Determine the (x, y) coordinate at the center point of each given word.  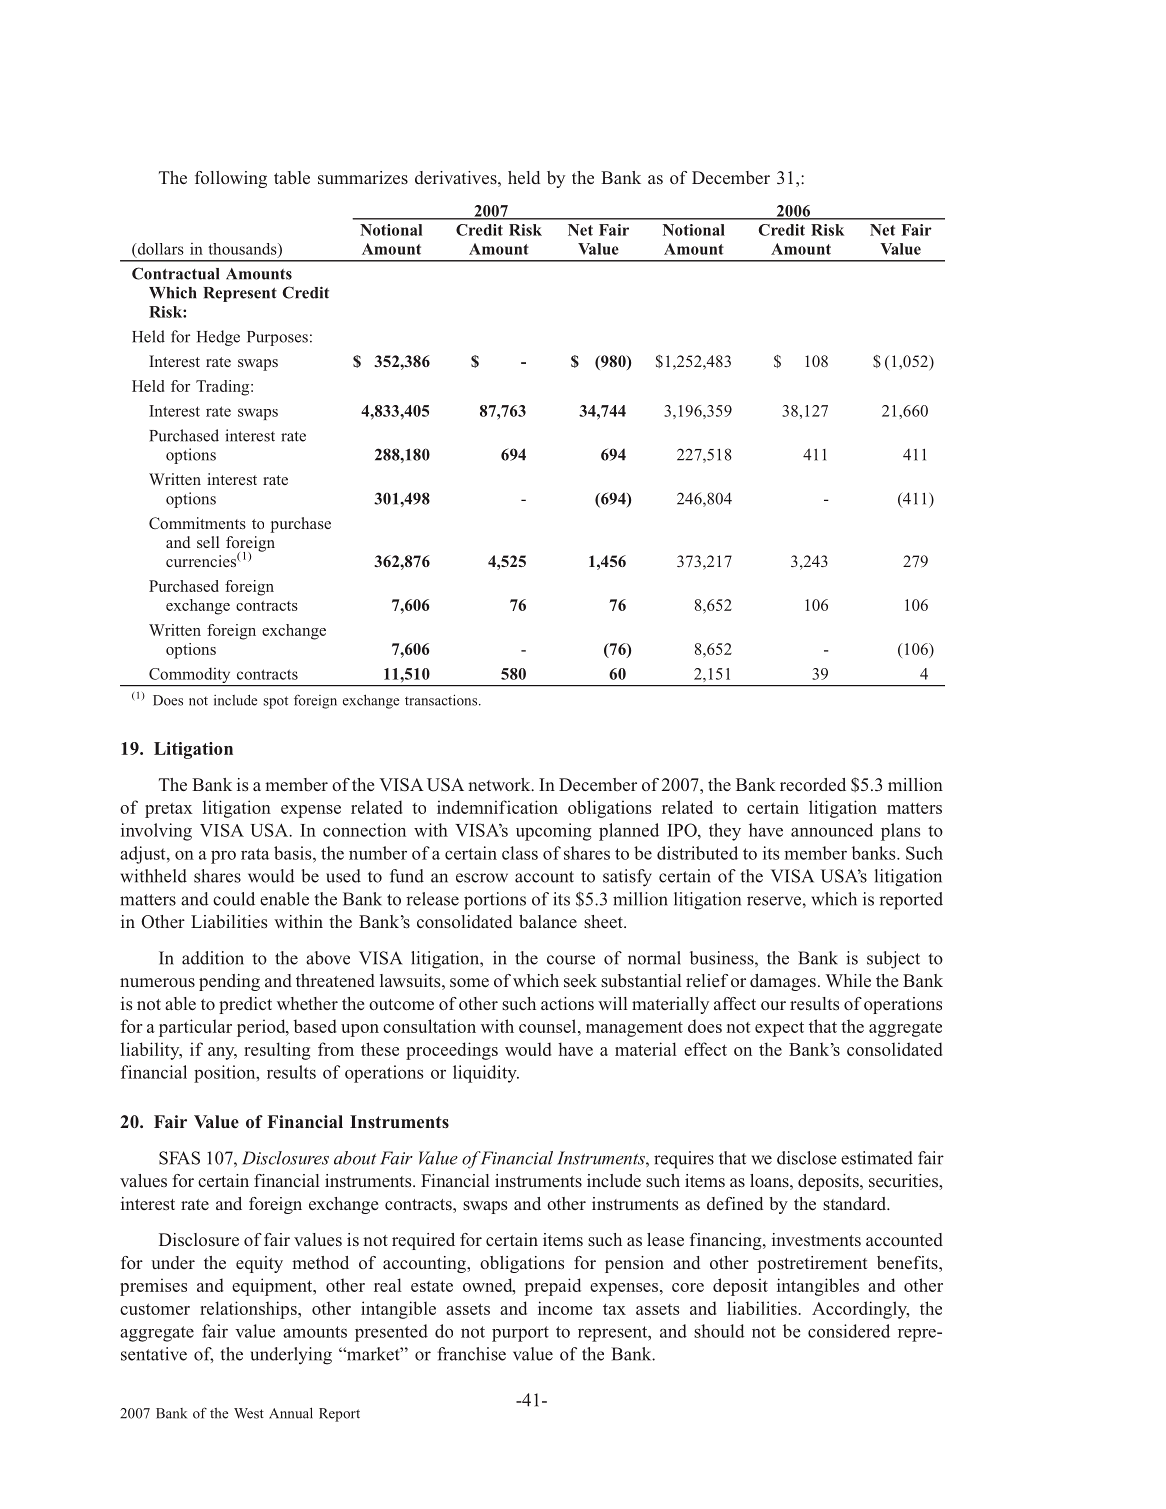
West (249, 1413)
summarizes (363, 178)
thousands (243, 249)
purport (520, 1334)
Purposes (277, 338)
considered (849, 1331)
